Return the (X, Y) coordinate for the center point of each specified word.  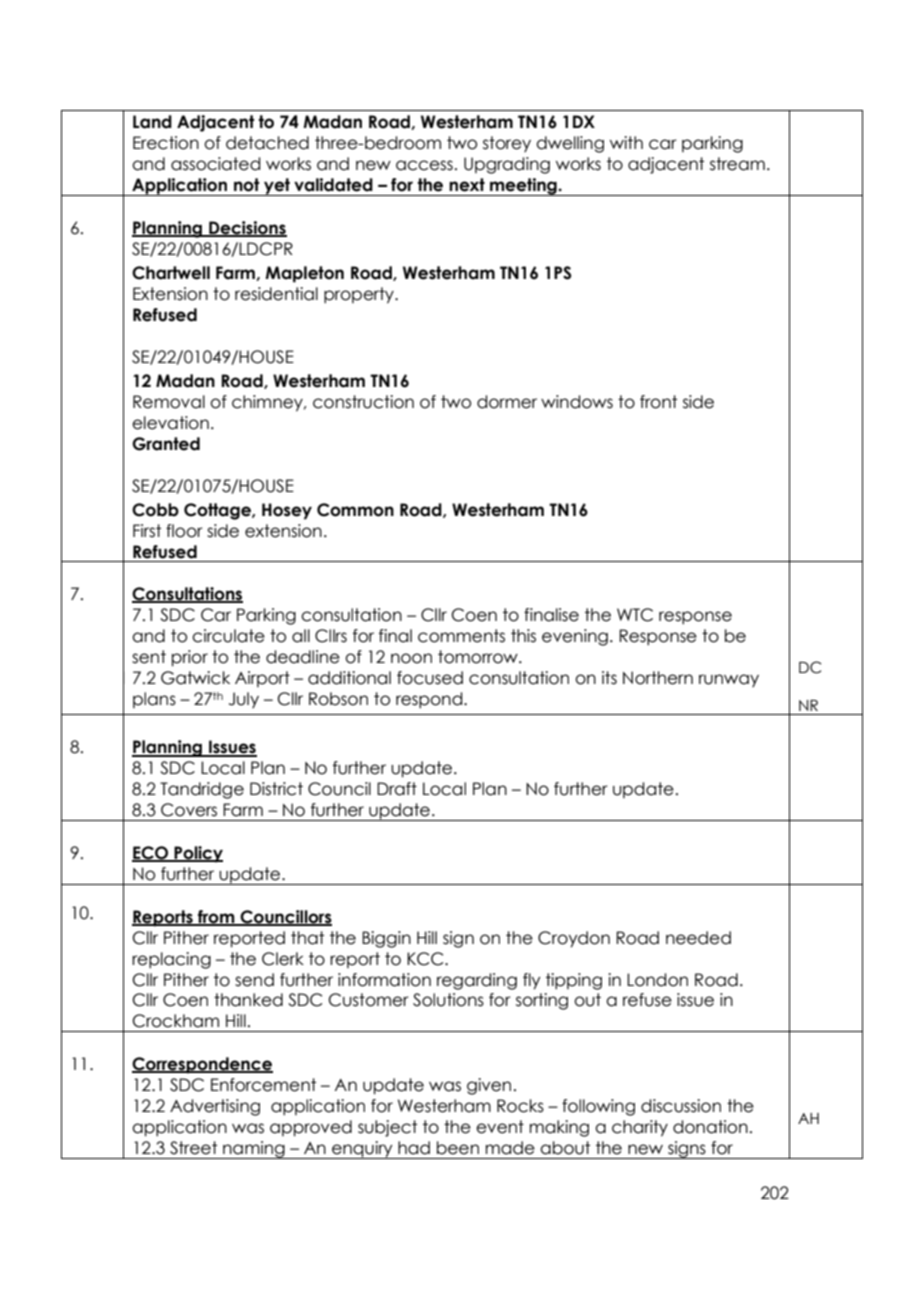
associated (215, 164)
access (424, 165)
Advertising (215, 1107)
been (458, 1148)
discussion (681, 1106)
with (626, 142)
